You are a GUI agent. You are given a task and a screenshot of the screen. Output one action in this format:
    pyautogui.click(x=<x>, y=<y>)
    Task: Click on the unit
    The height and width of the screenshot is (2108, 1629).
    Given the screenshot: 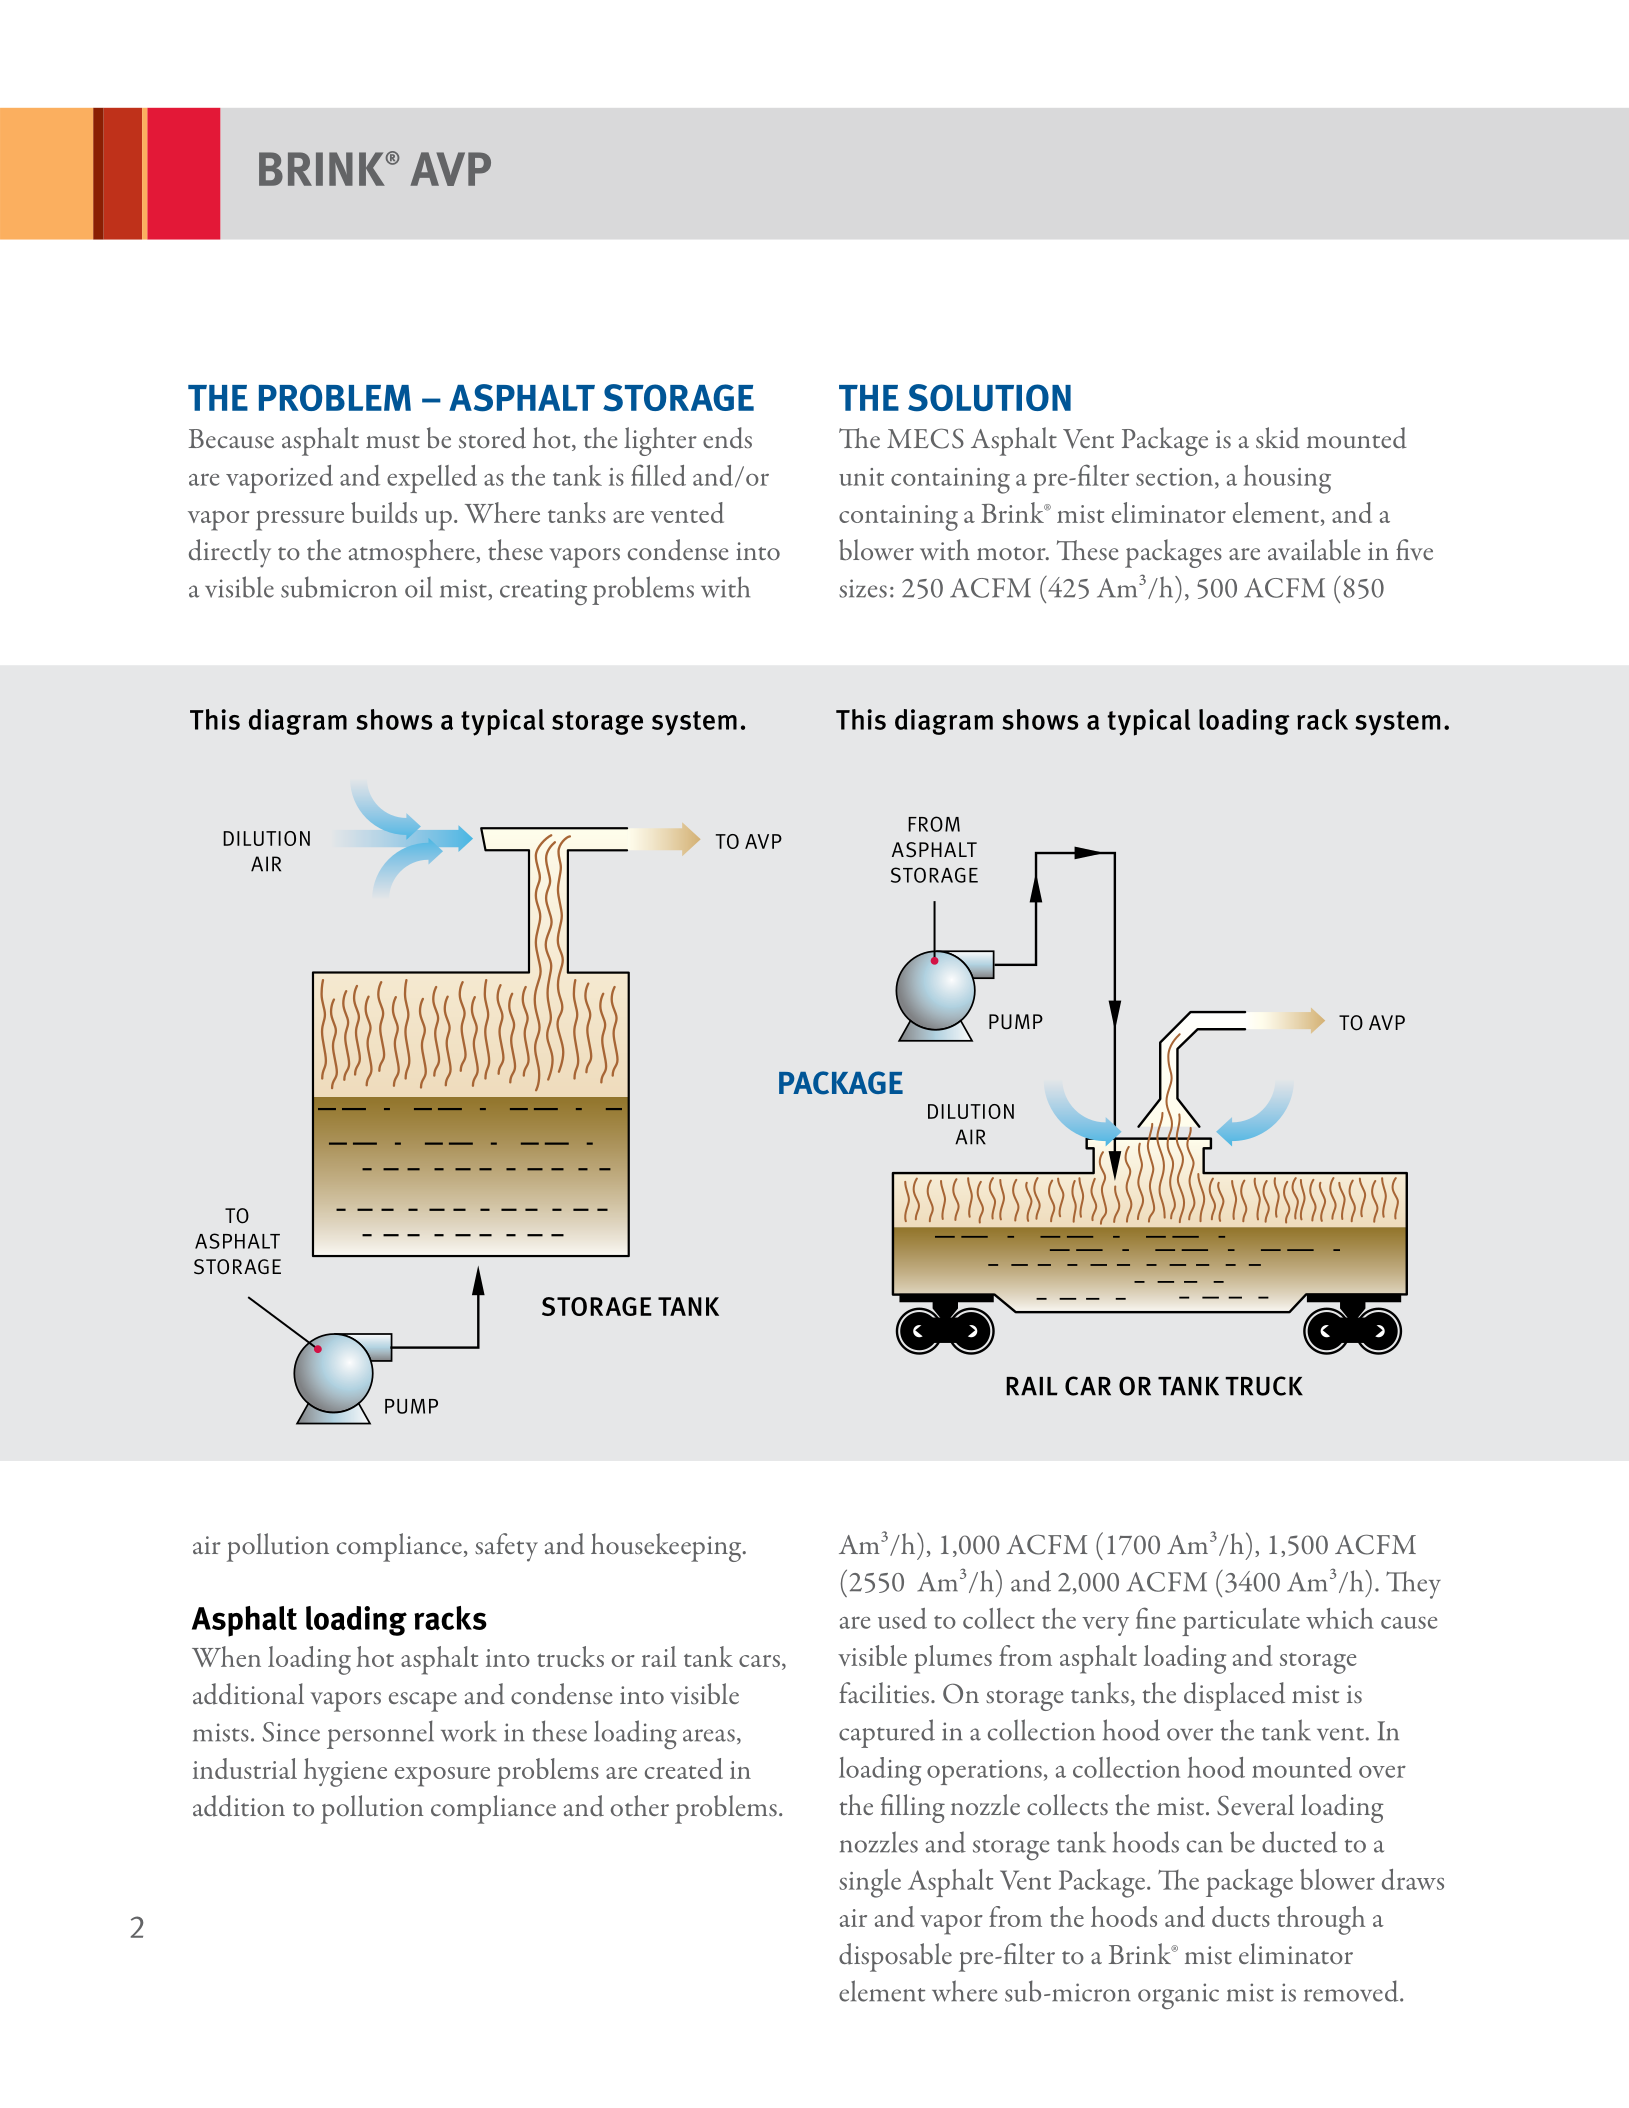 What is the action you would take?
    pyautogui.click(x=861, y=477)
